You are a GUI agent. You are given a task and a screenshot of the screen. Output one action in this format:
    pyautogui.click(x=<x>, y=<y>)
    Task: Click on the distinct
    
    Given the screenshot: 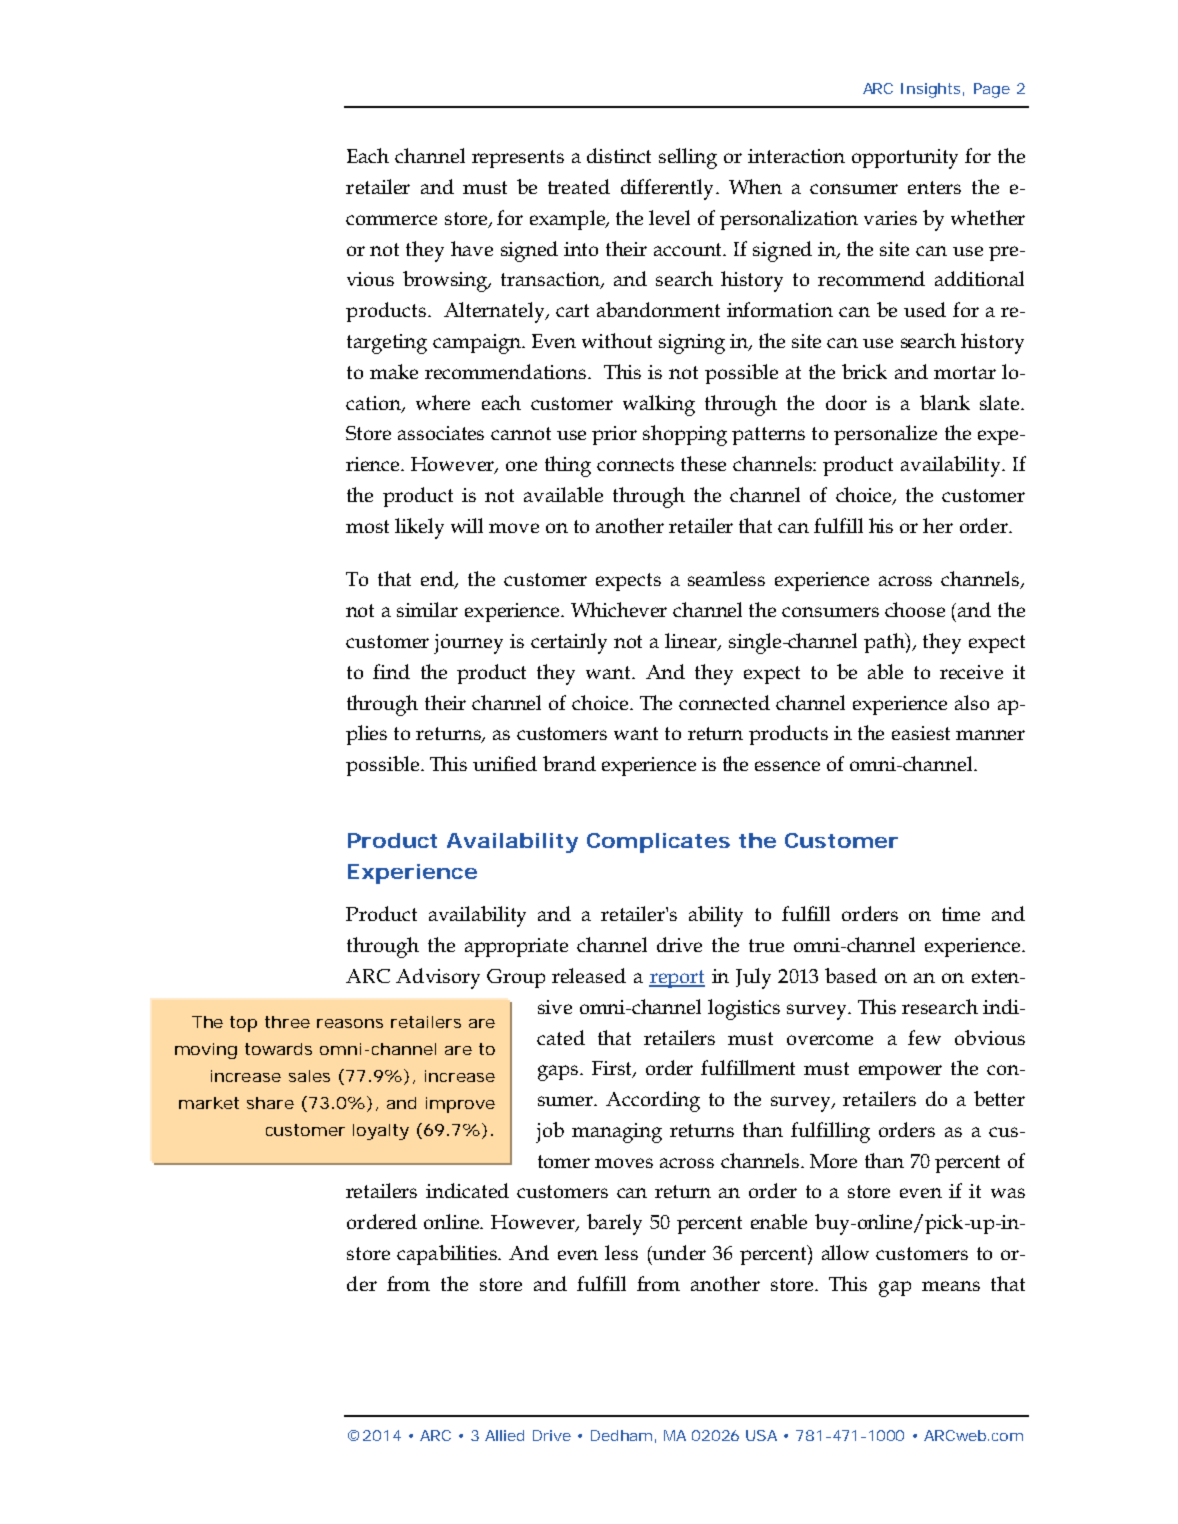 What is the action you would take?
    pyautogui.click(x=619, y=155)
